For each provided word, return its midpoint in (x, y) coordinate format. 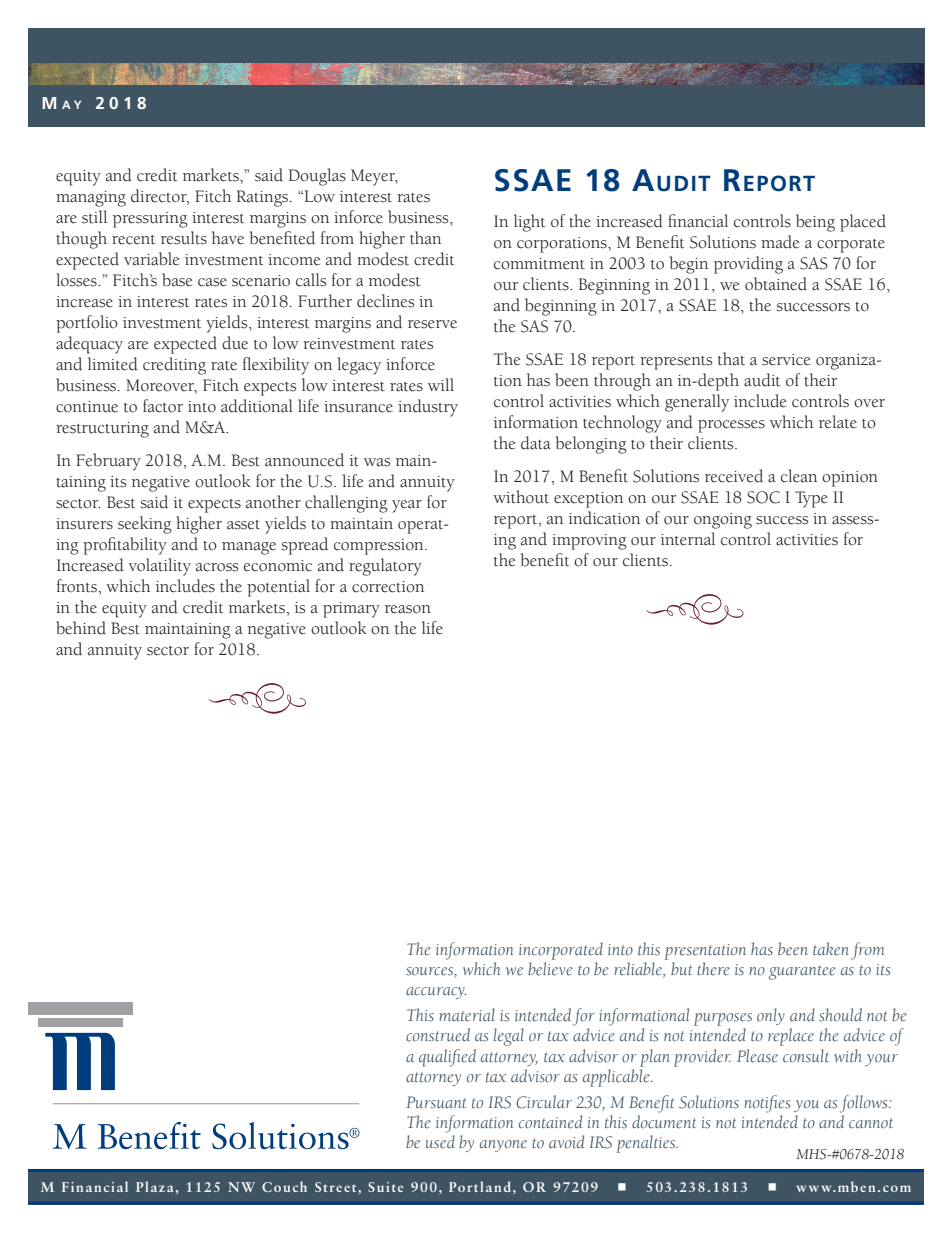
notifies (767, 1104)
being (815, 223)
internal (688, 539)
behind (81, 628)
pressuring (150, 220)
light (529, 223)
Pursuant (436, 1102)
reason (408, 609)
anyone (503, 1146)
